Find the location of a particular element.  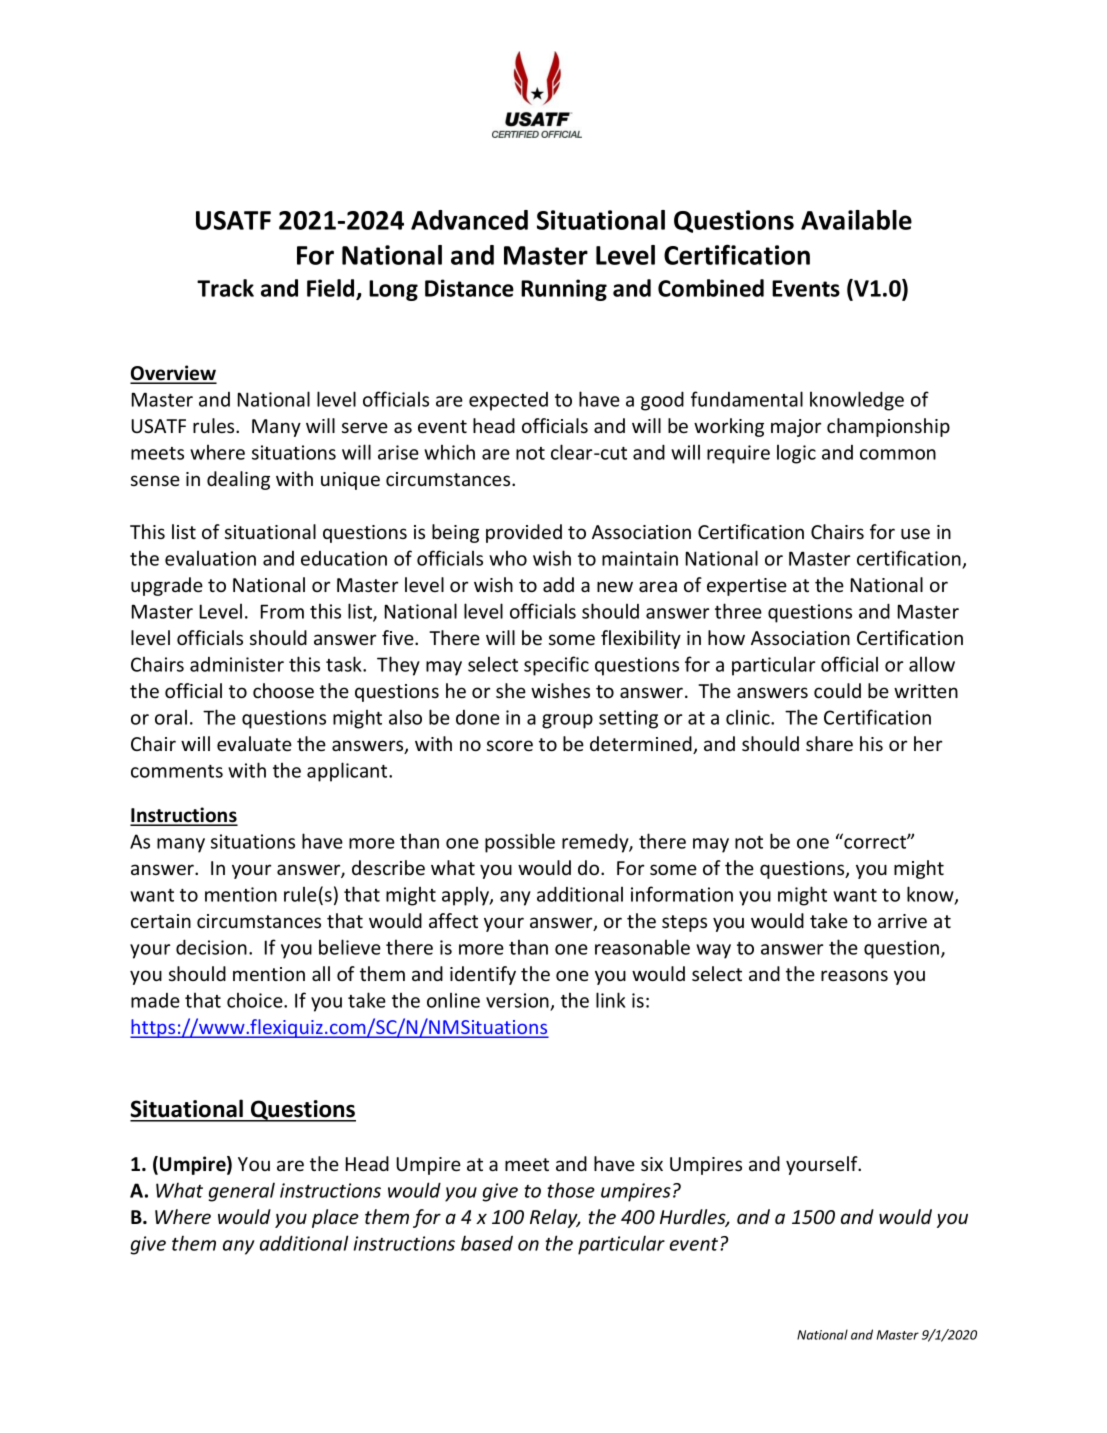

Running is located at coordinates (564, 290).
